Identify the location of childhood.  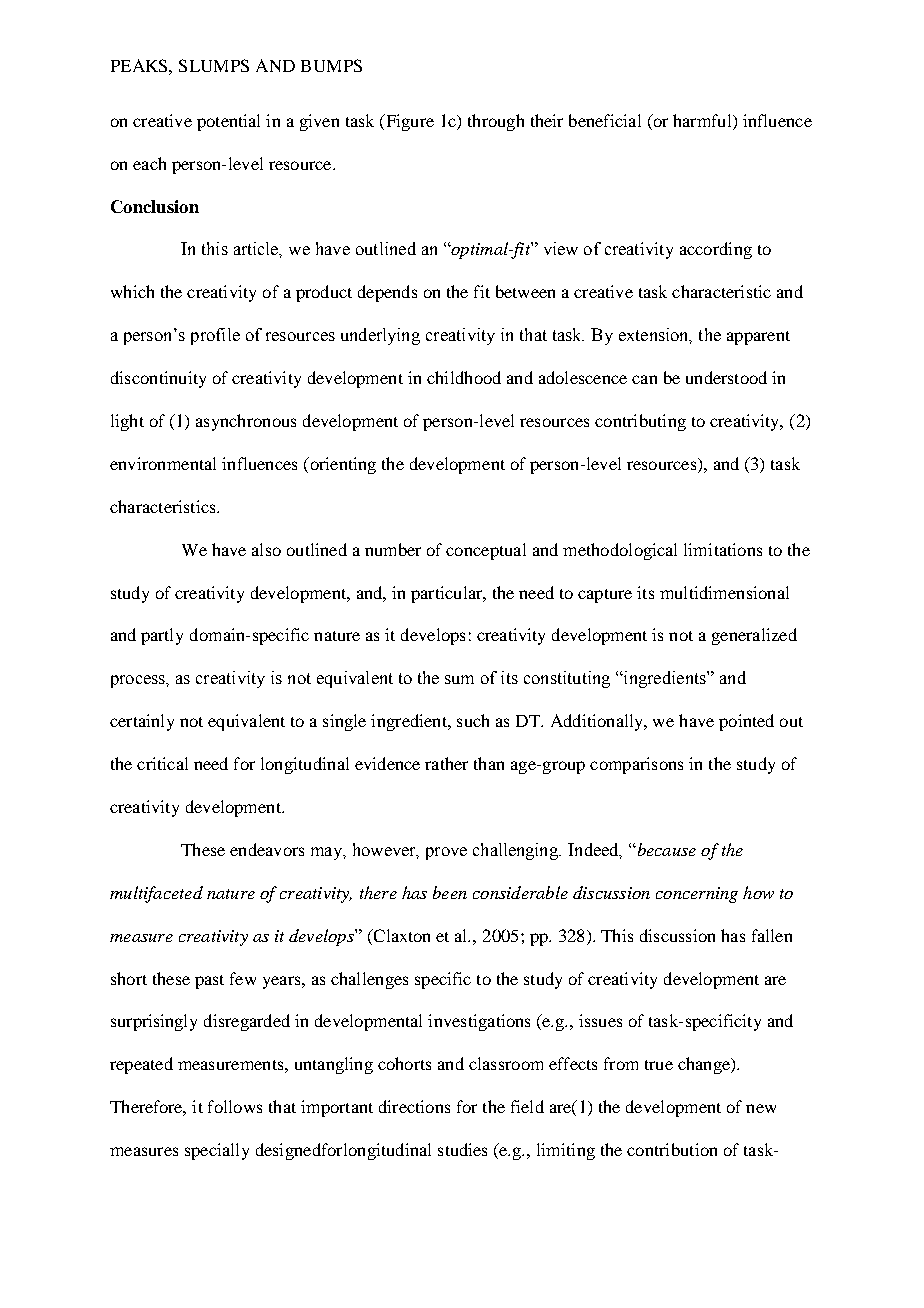
(464, 377).
